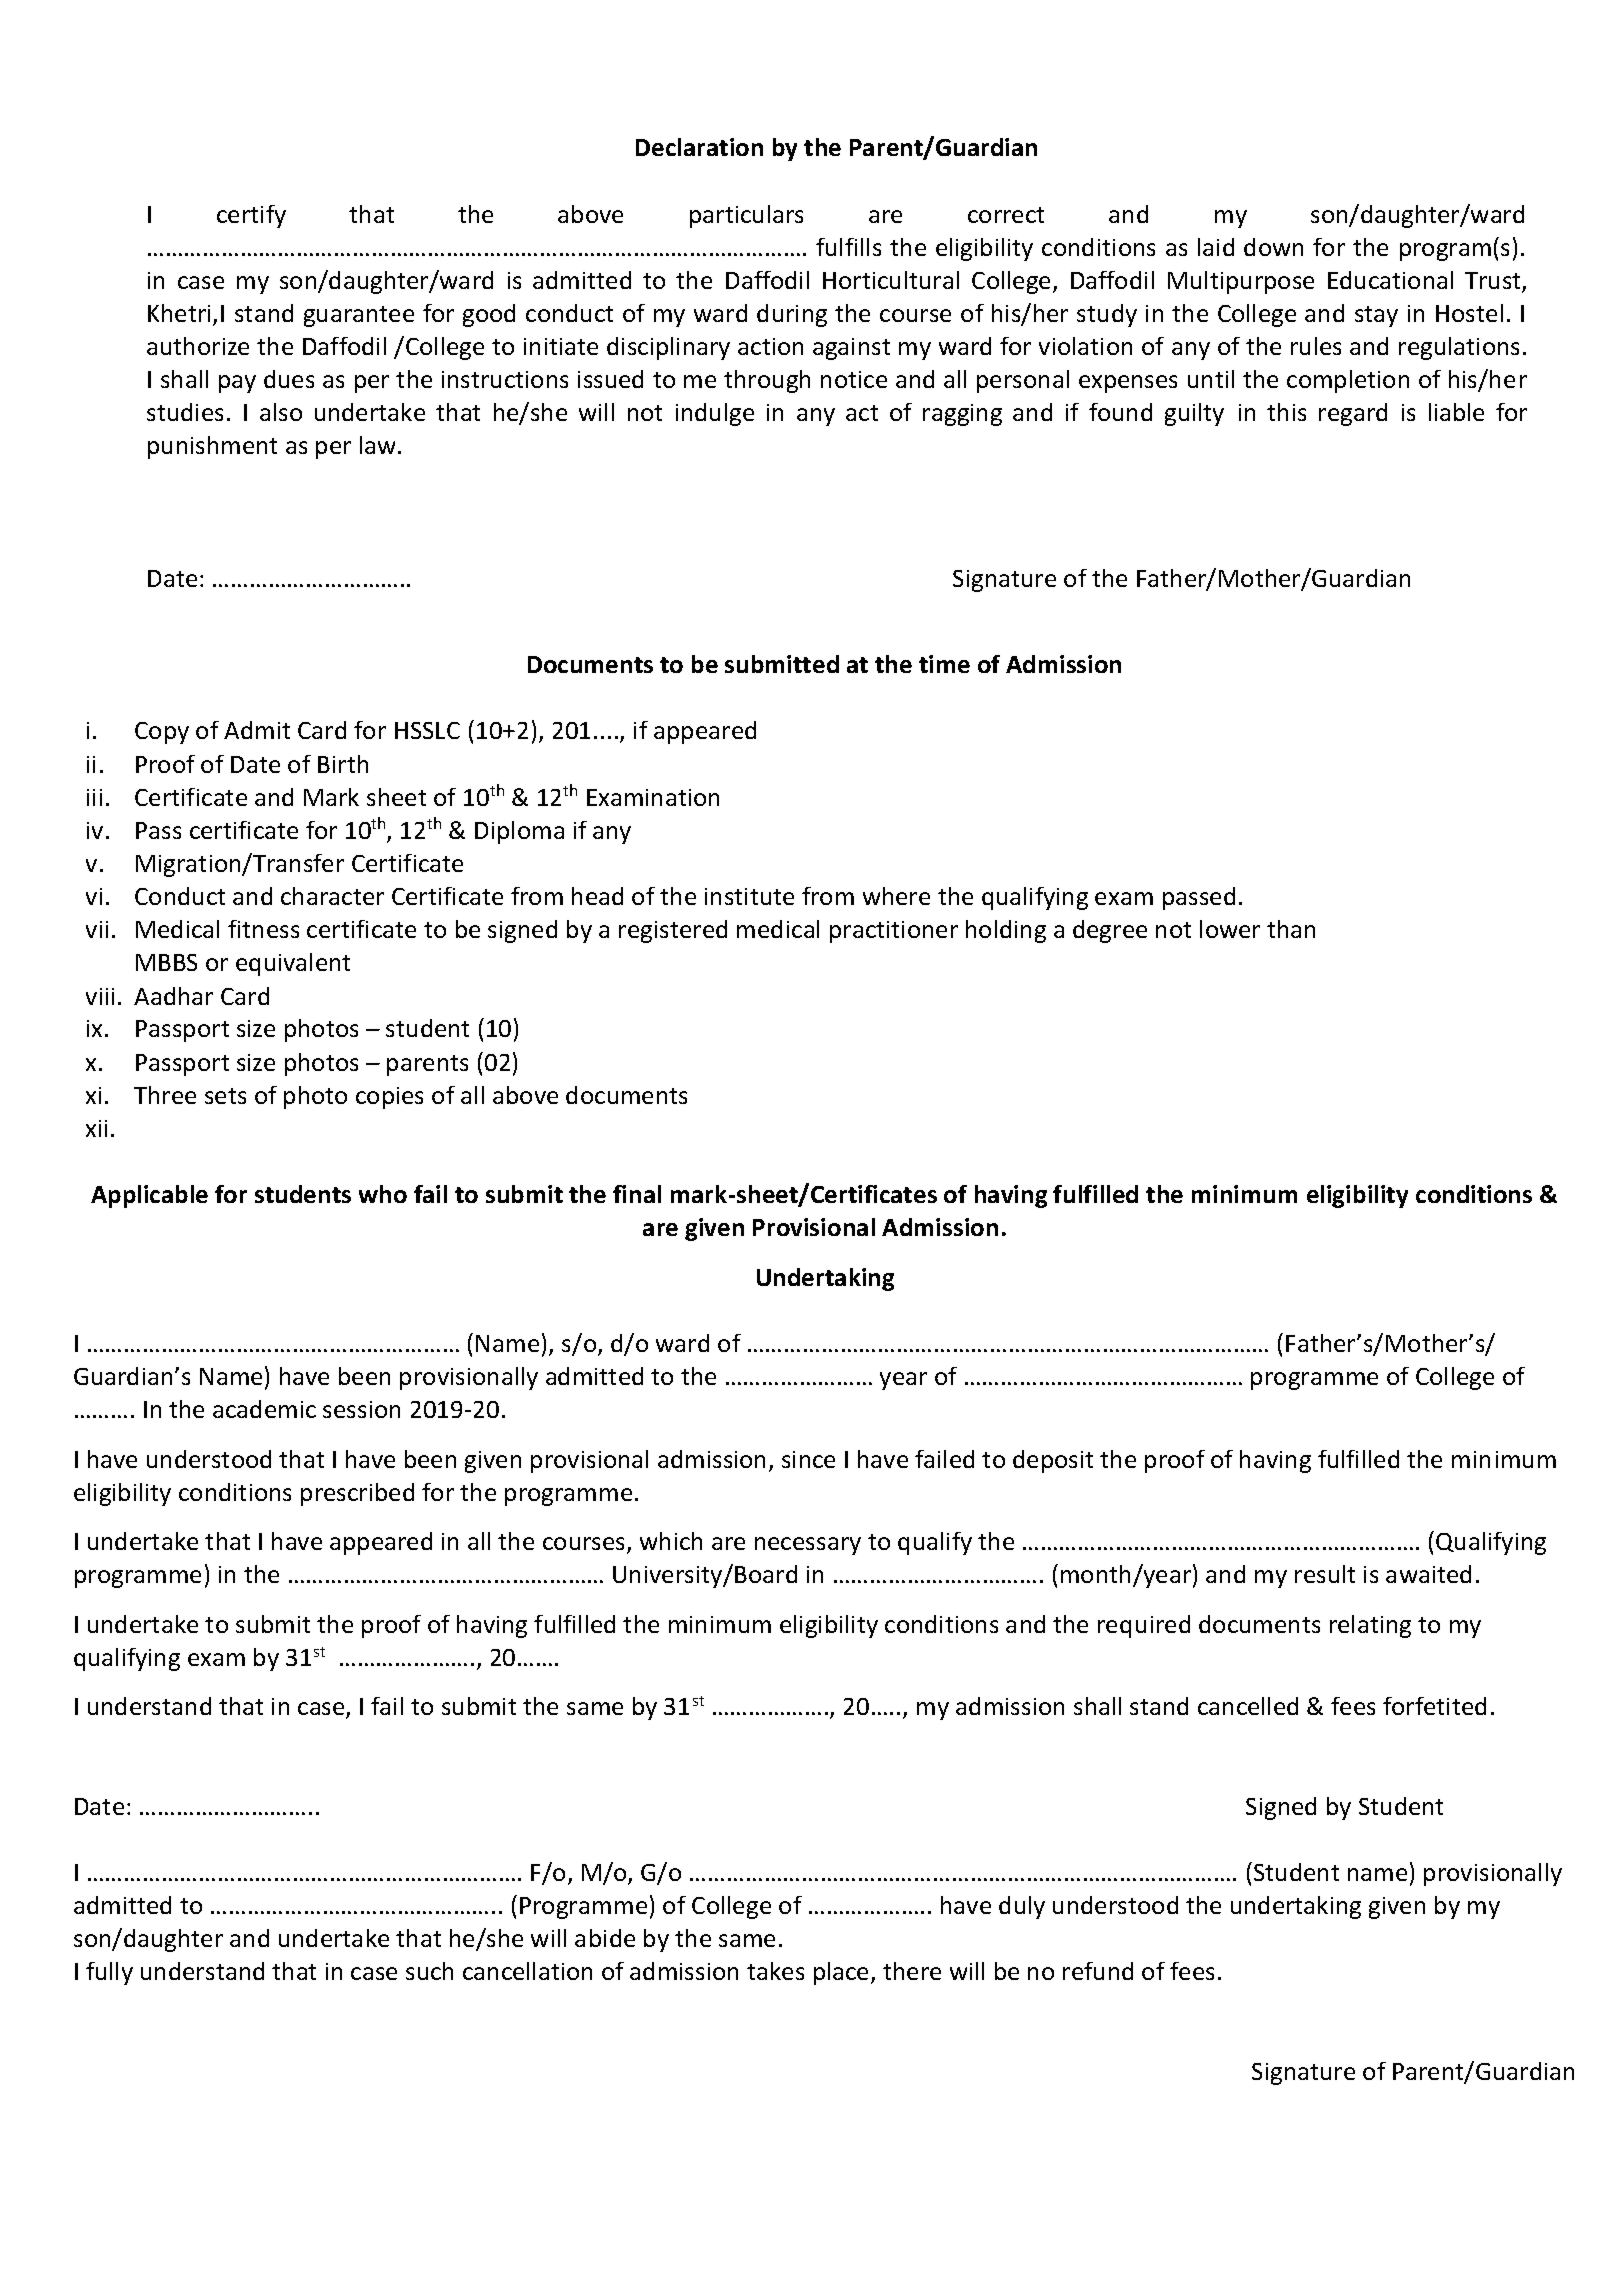 This screenshot has height=2284, width=1616. Describe the element at coordinates (746, 216) in the screenshot. I see `particulars` at that location.
